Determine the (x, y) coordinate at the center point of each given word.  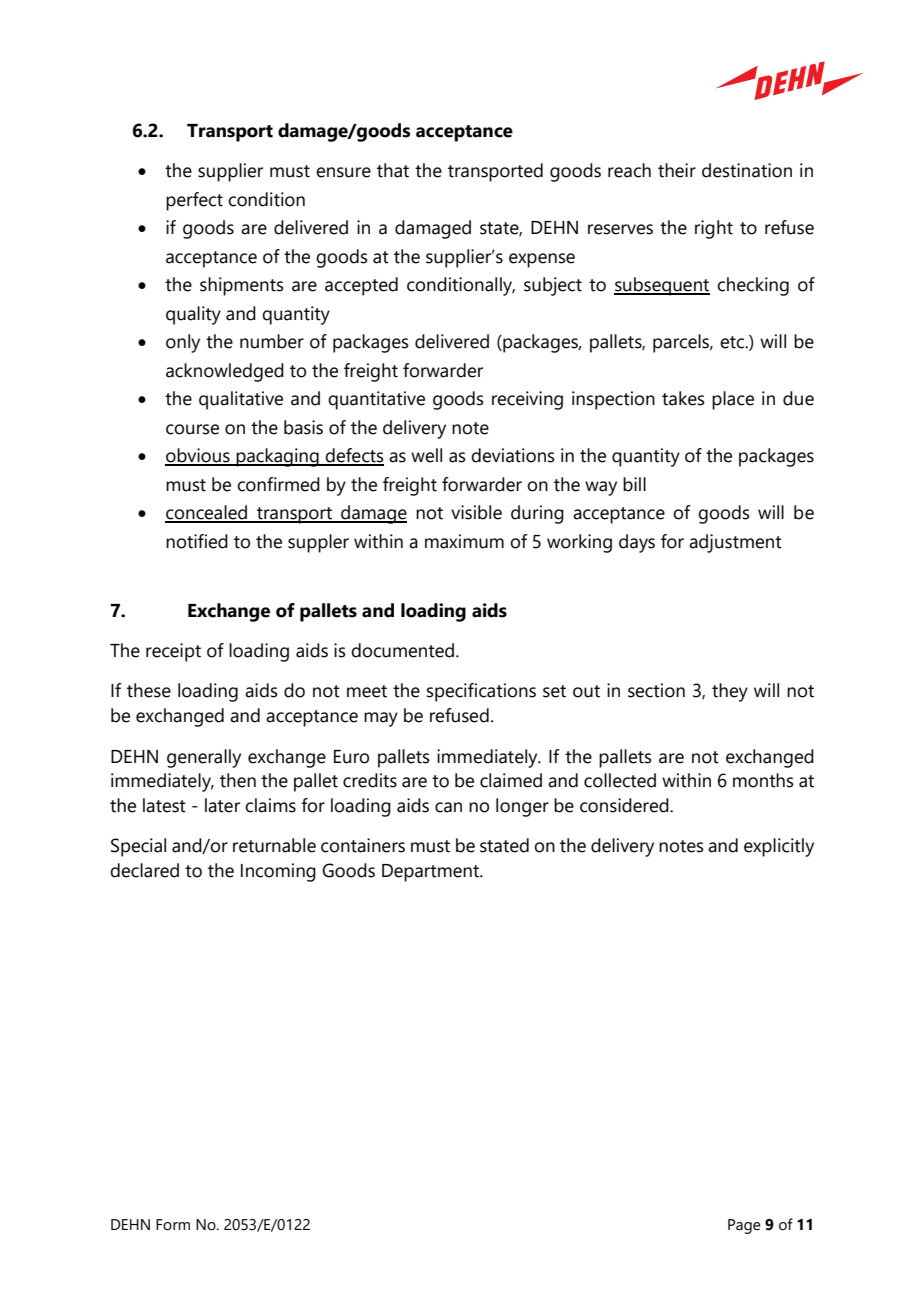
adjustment (735, 543)
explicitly (779, 847)
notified (197, 541)
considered (625, 805)
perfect (194, 201)
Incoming (278, 872)
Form (173, 1225)
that (393, 170)
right (714, 229)
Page (744, 1226)
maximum (464, 541)
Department (431, 873)
